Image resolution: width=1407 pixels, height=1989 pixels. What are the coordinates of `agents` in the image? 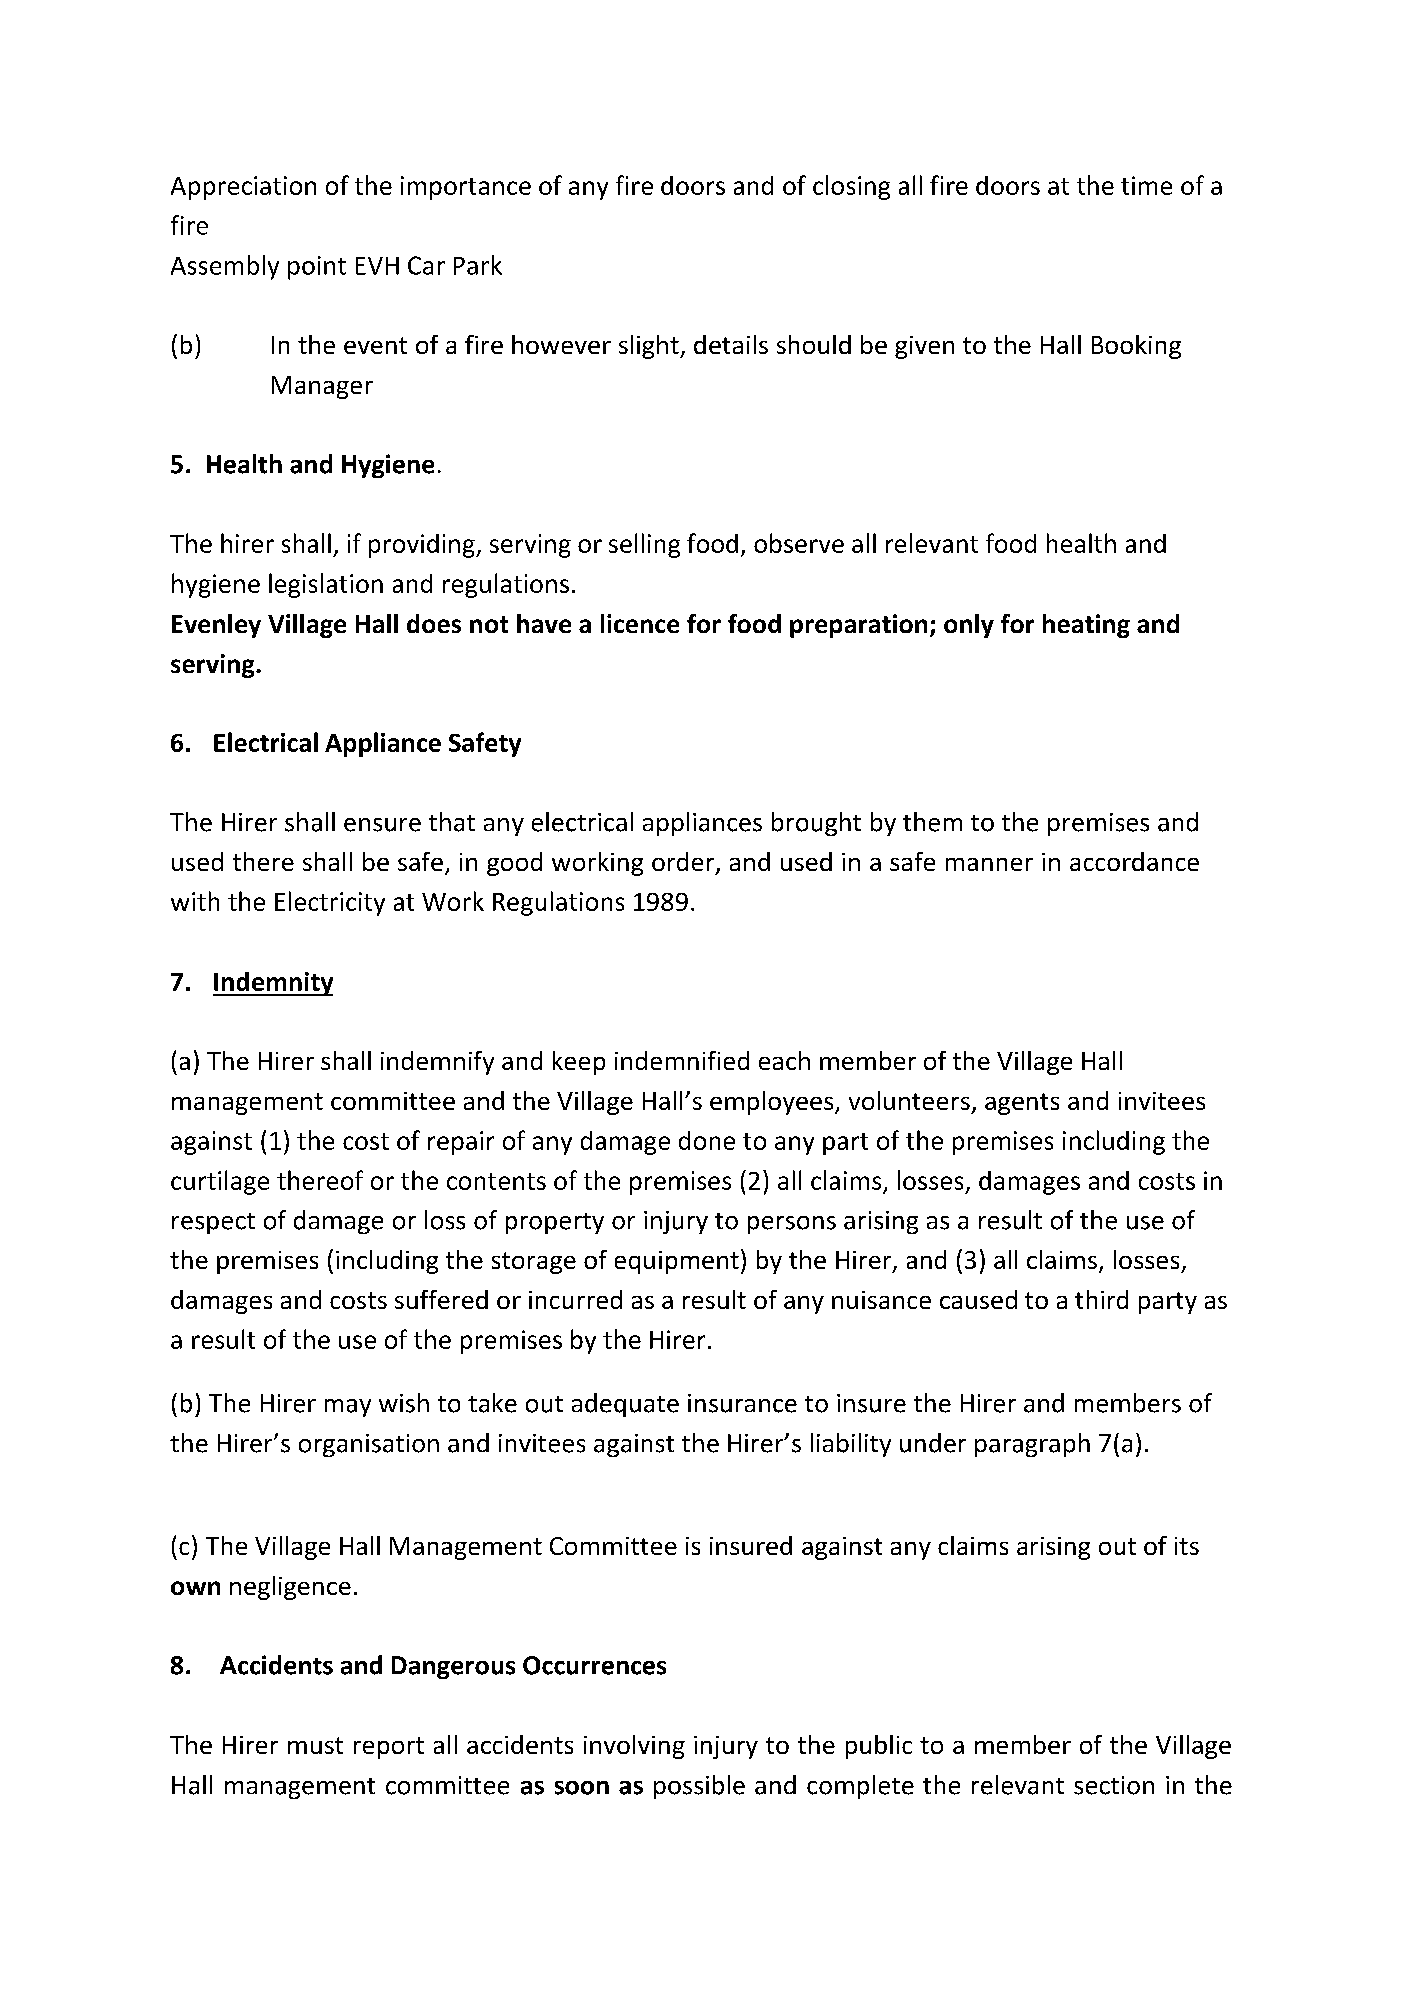 It's located at (1022, 1104).
